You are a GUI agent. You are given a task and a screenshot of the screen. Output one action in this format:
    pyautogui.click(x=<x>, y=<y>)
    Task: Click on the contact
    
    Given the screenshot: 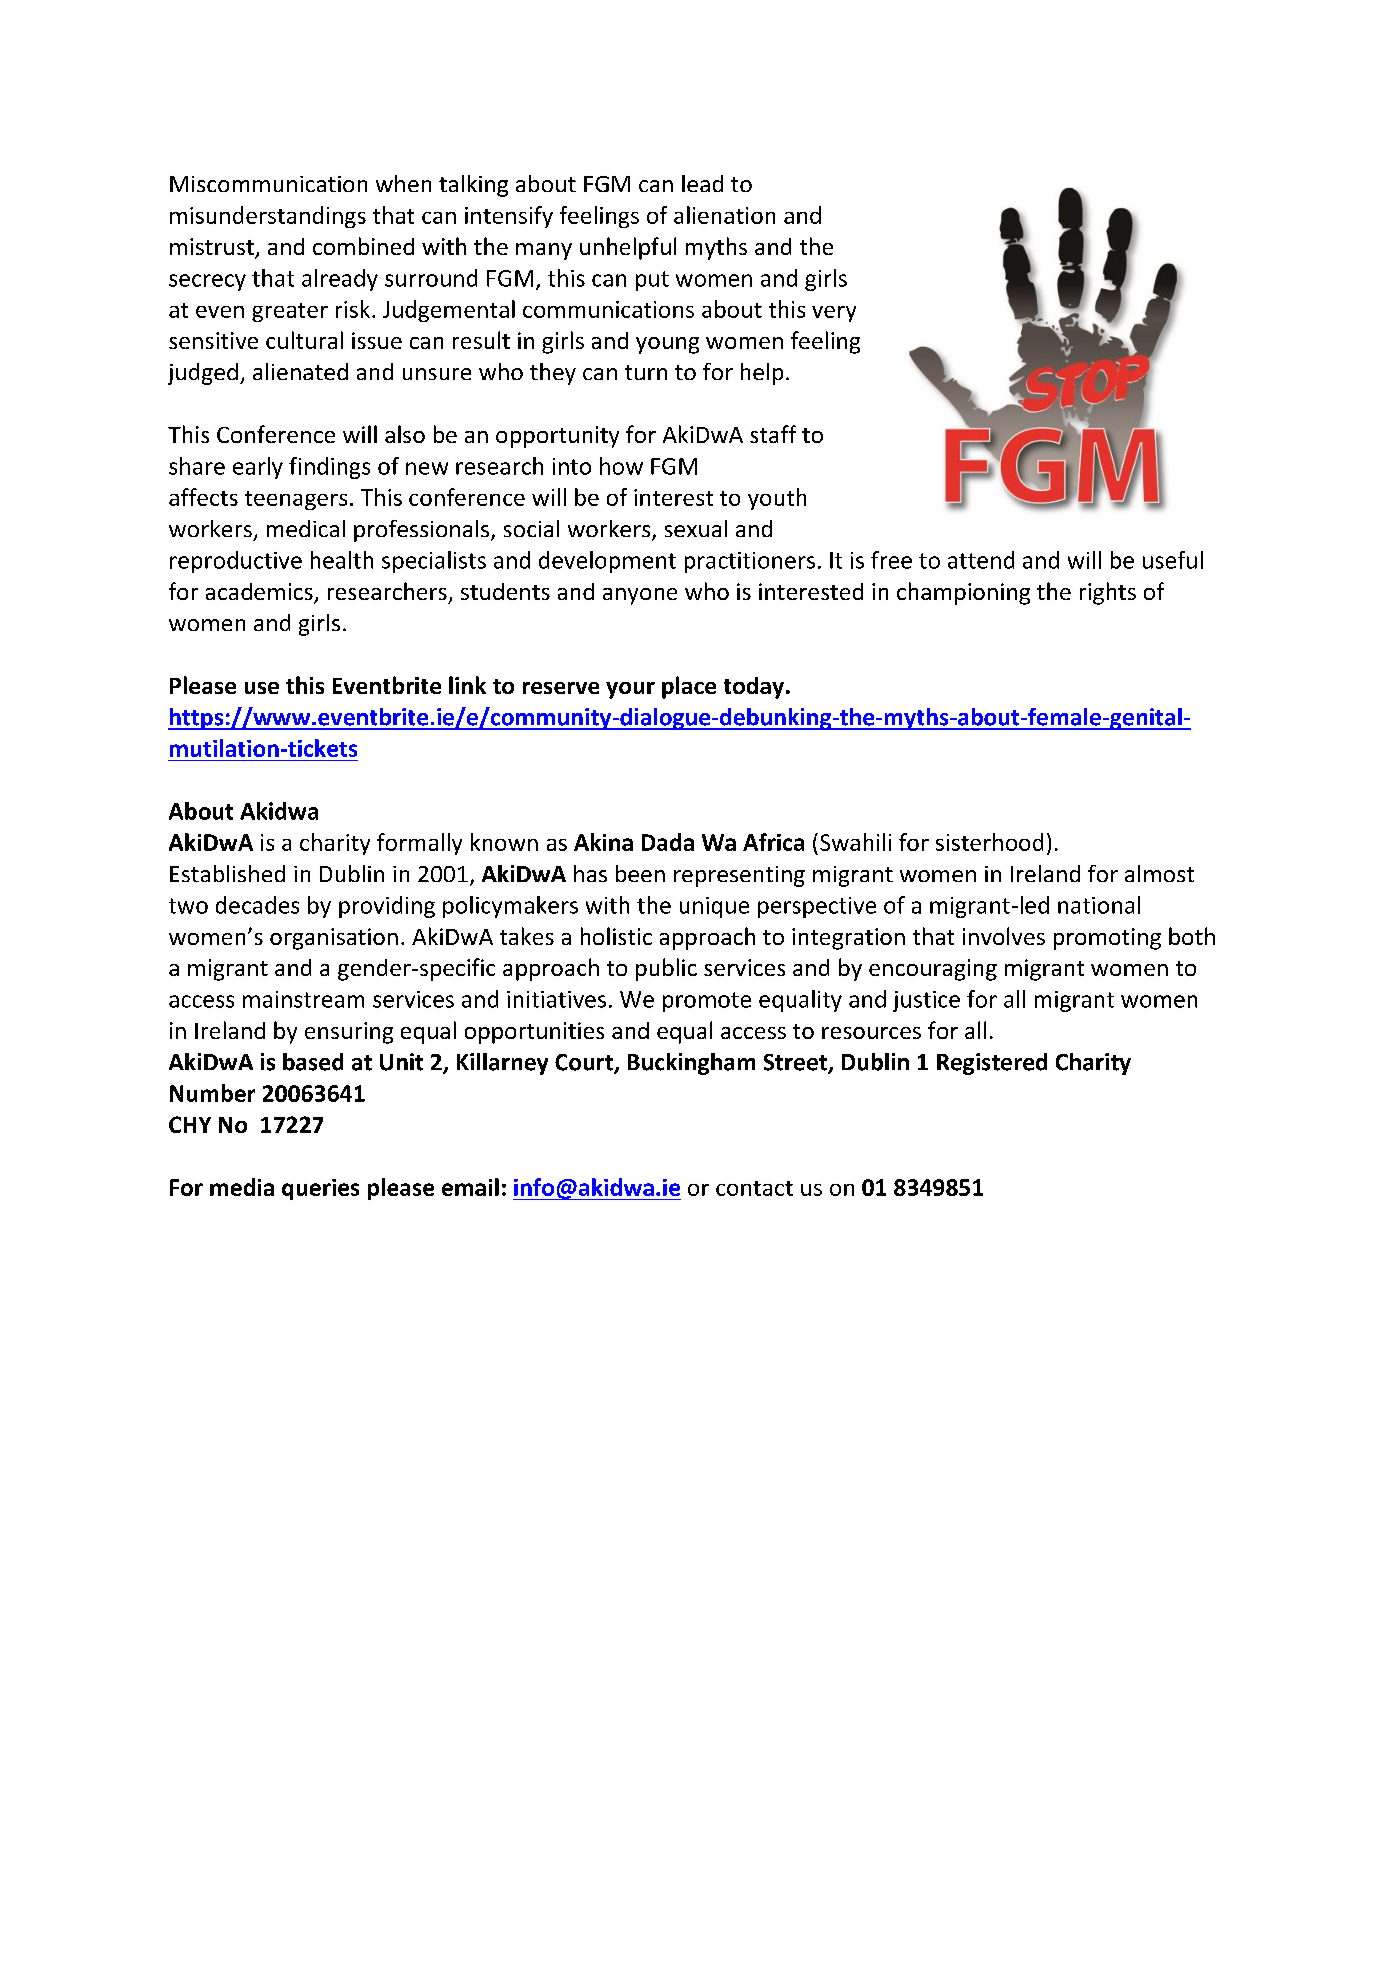 What is the action you would take?
    pyautogui.click(x=754, y=1188)
